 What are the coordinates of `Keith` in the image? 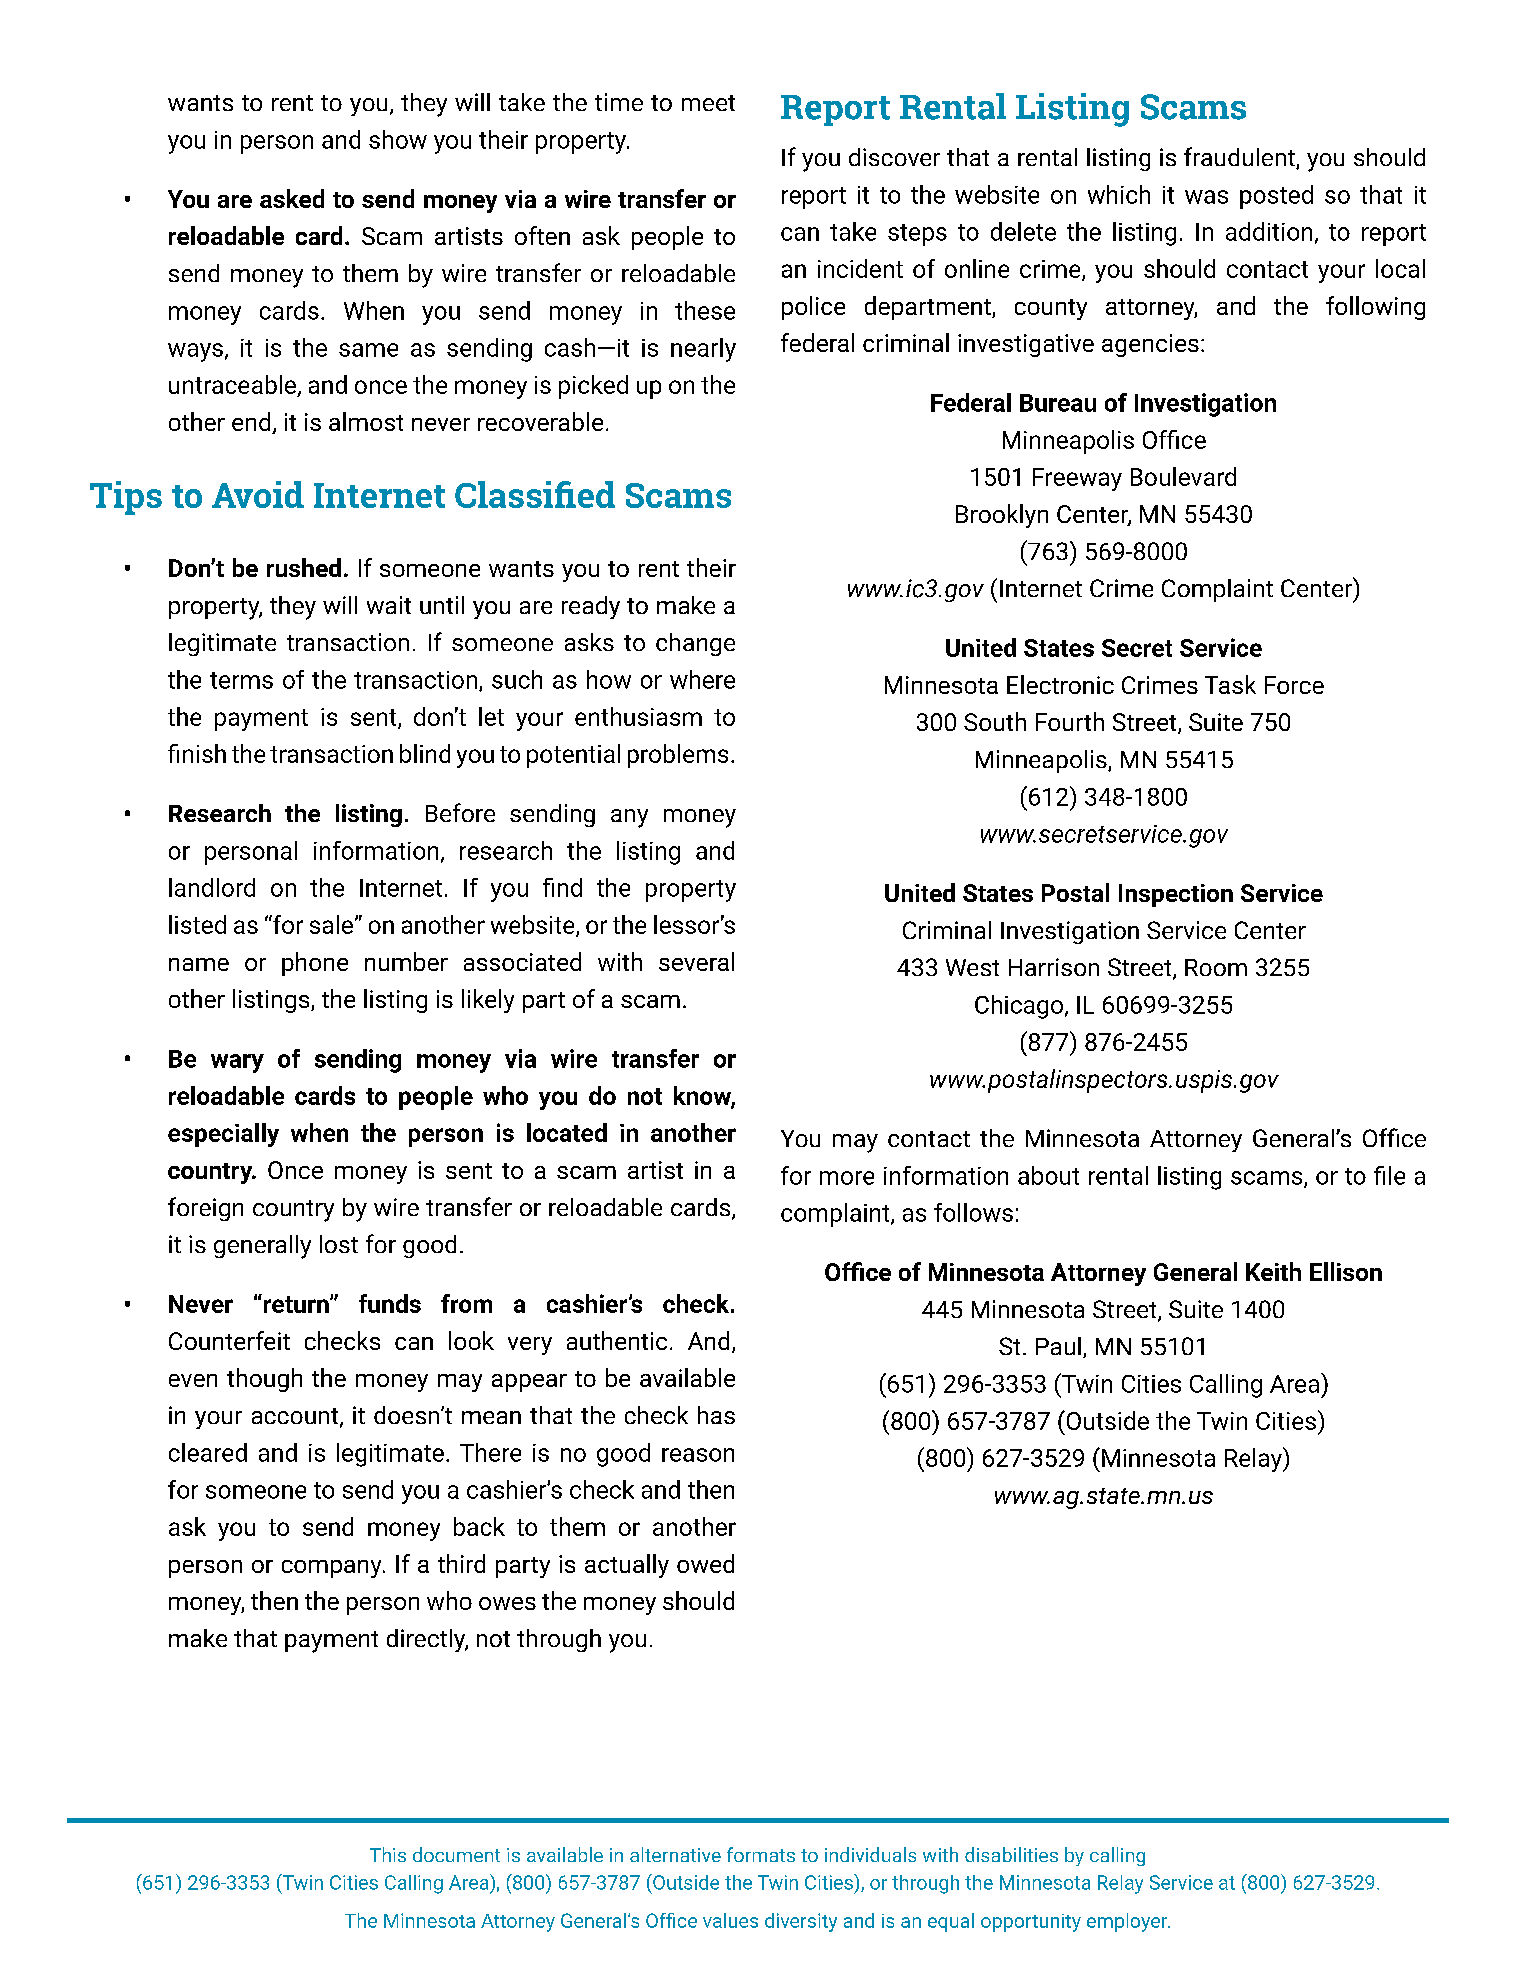 It's located at (1273, 1271).
